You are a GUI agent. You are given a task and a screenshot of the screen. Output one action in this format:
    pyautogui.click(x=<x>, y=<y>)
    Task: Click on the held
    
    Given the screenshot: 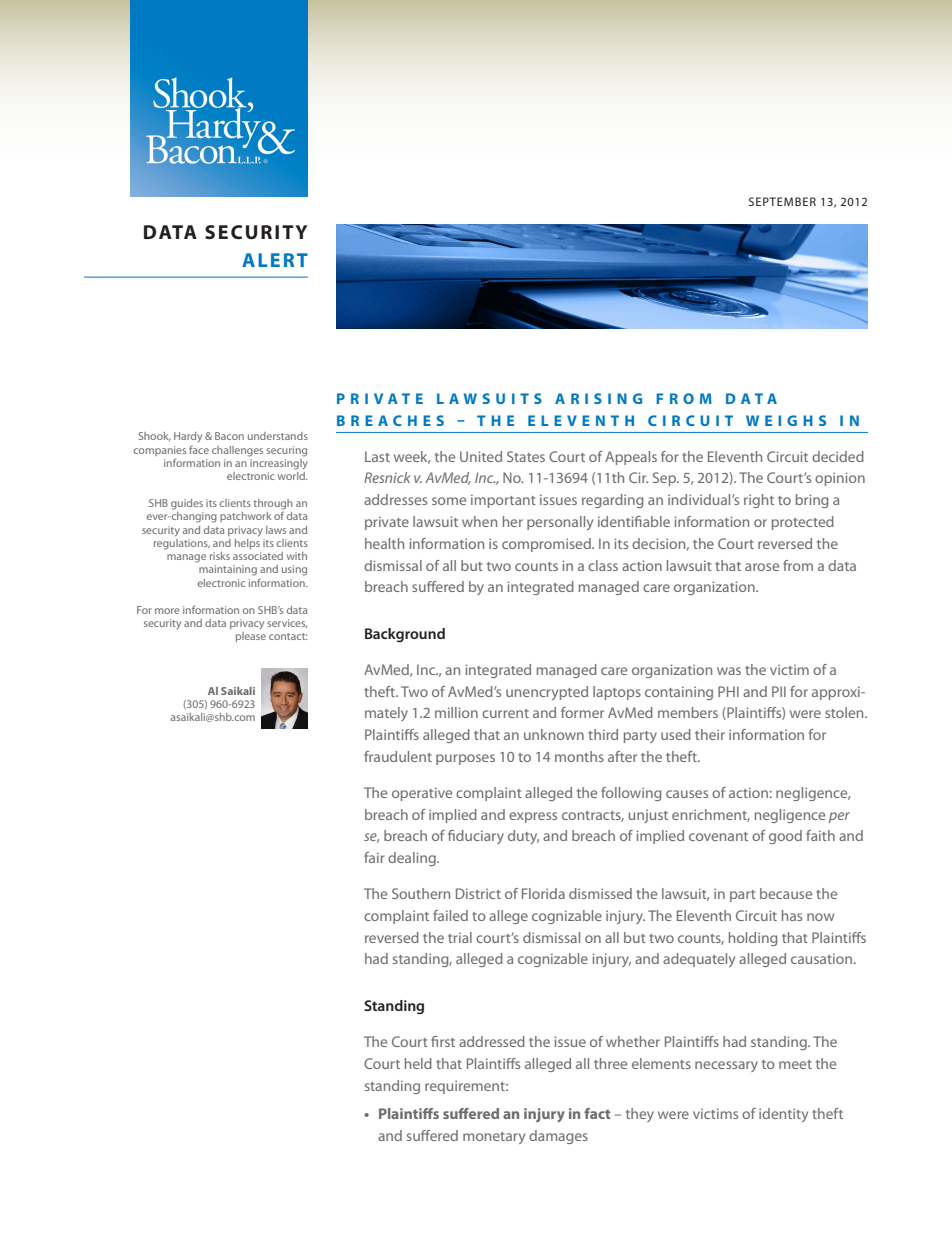 What is the action you would take?
    pyautogui.click(x=418, y=1063)
